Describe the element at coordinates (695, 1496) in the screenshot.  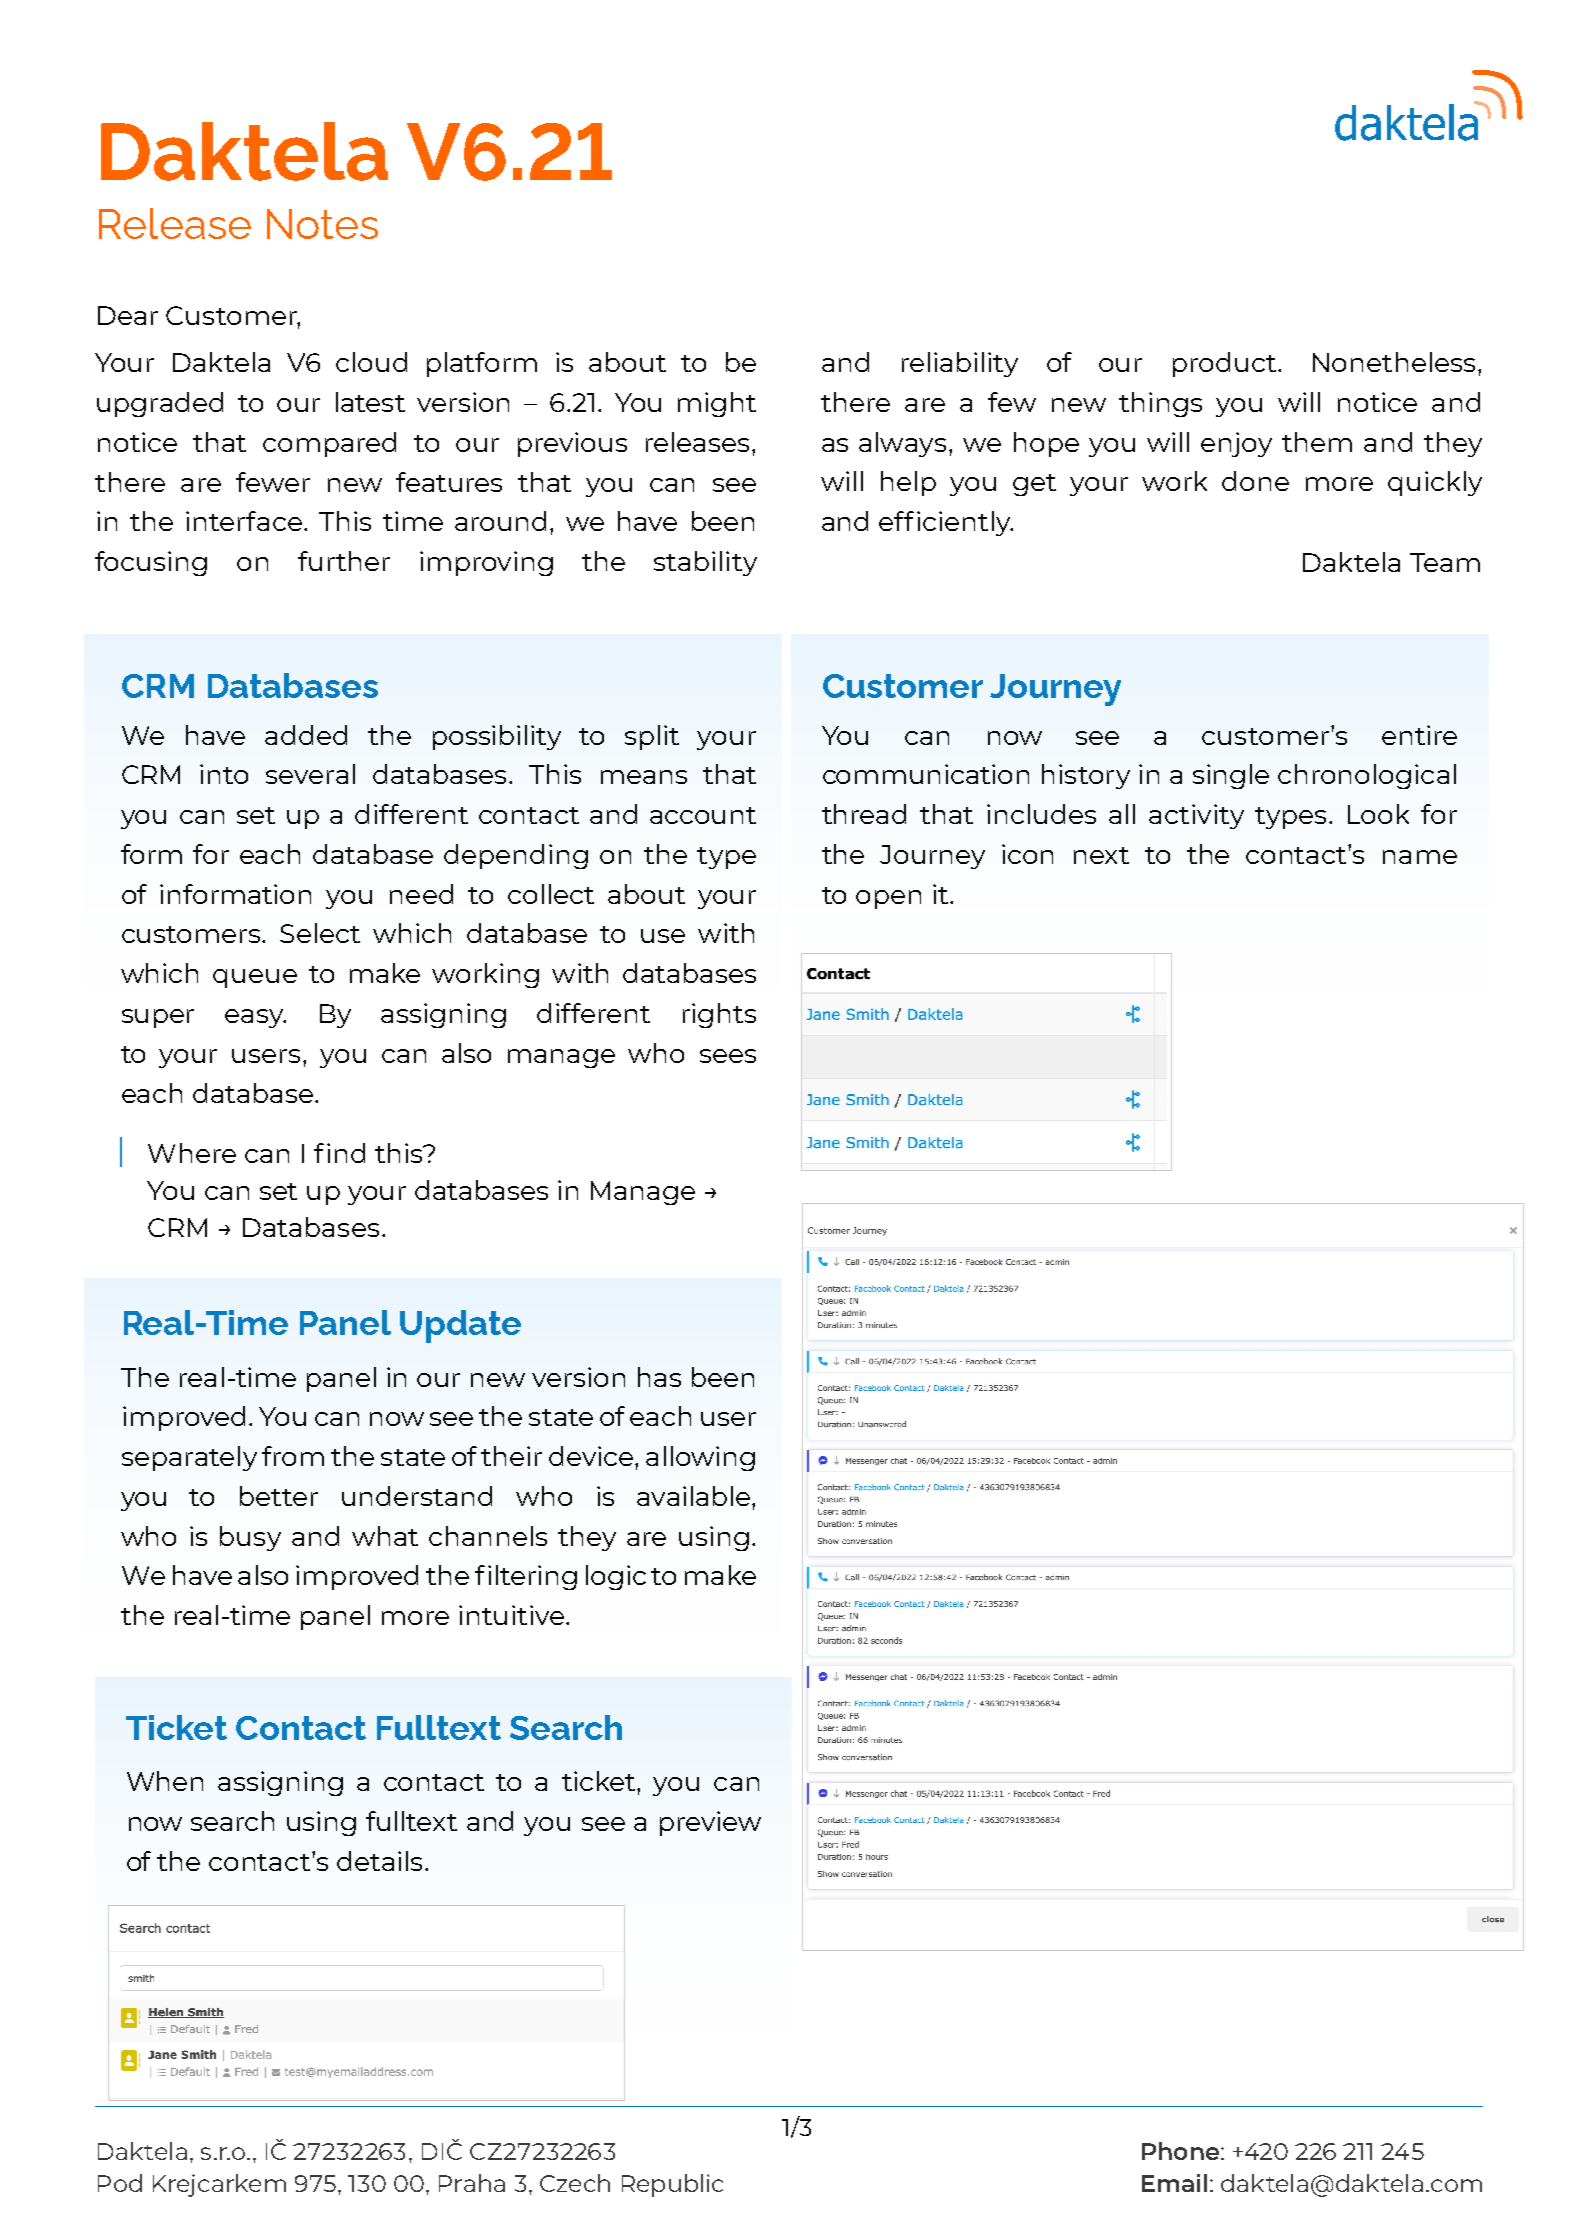
I see `available` at that location.
